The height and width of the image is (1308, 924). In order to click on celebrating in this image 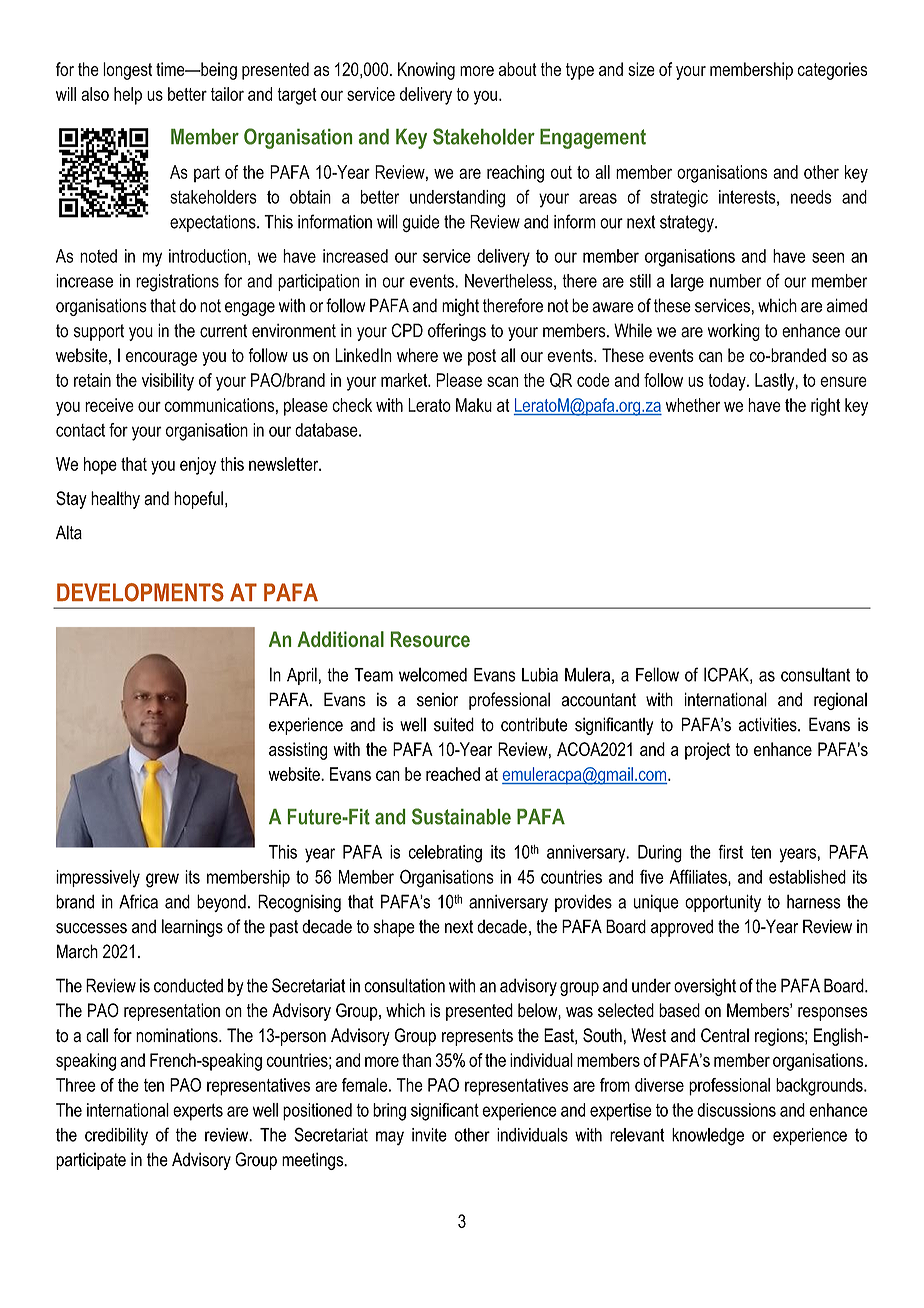, I will do `click(445, 854)`.
